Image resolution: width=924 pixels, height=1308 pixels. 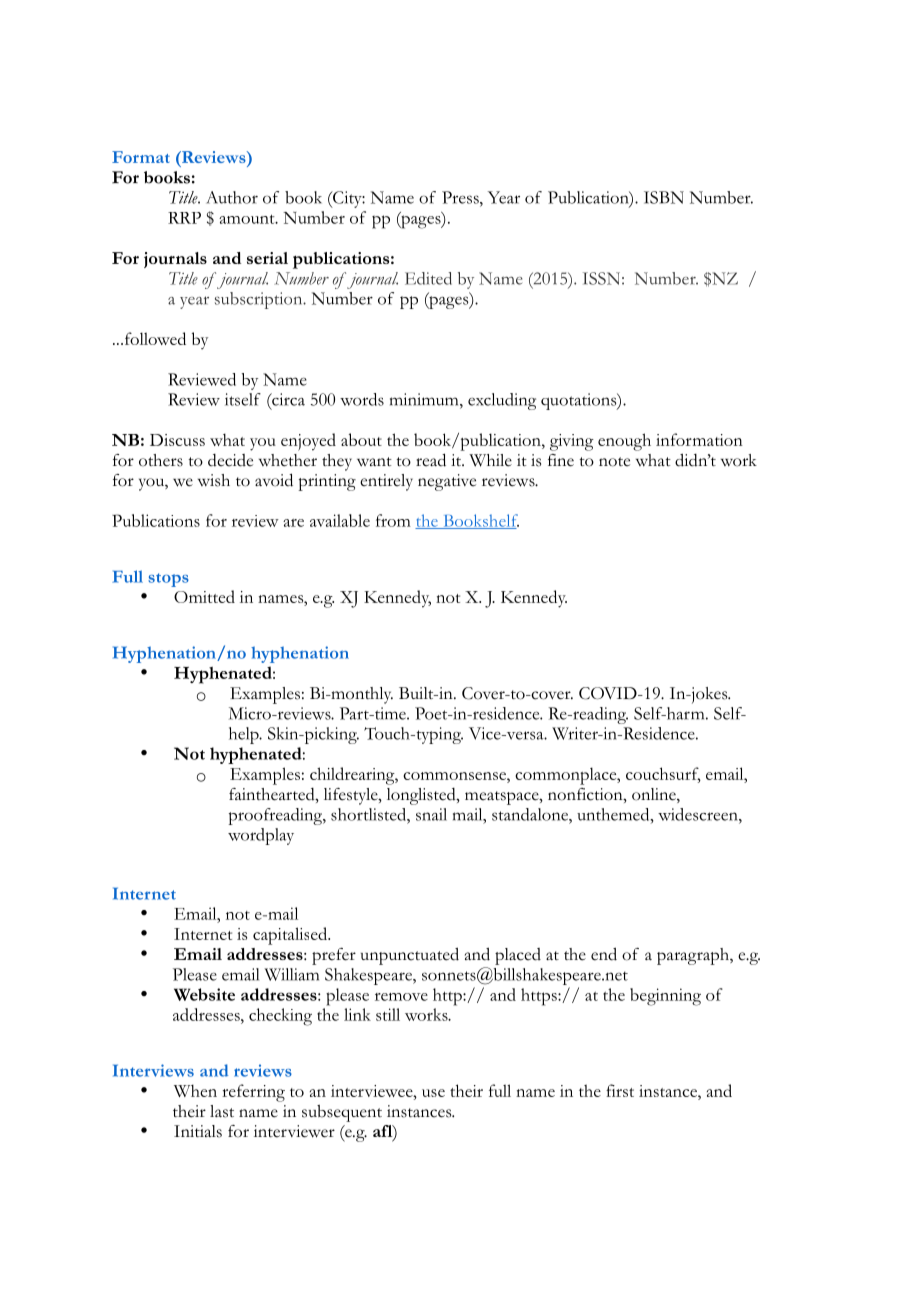 I want to click on from, so click(x=393, y=520).
